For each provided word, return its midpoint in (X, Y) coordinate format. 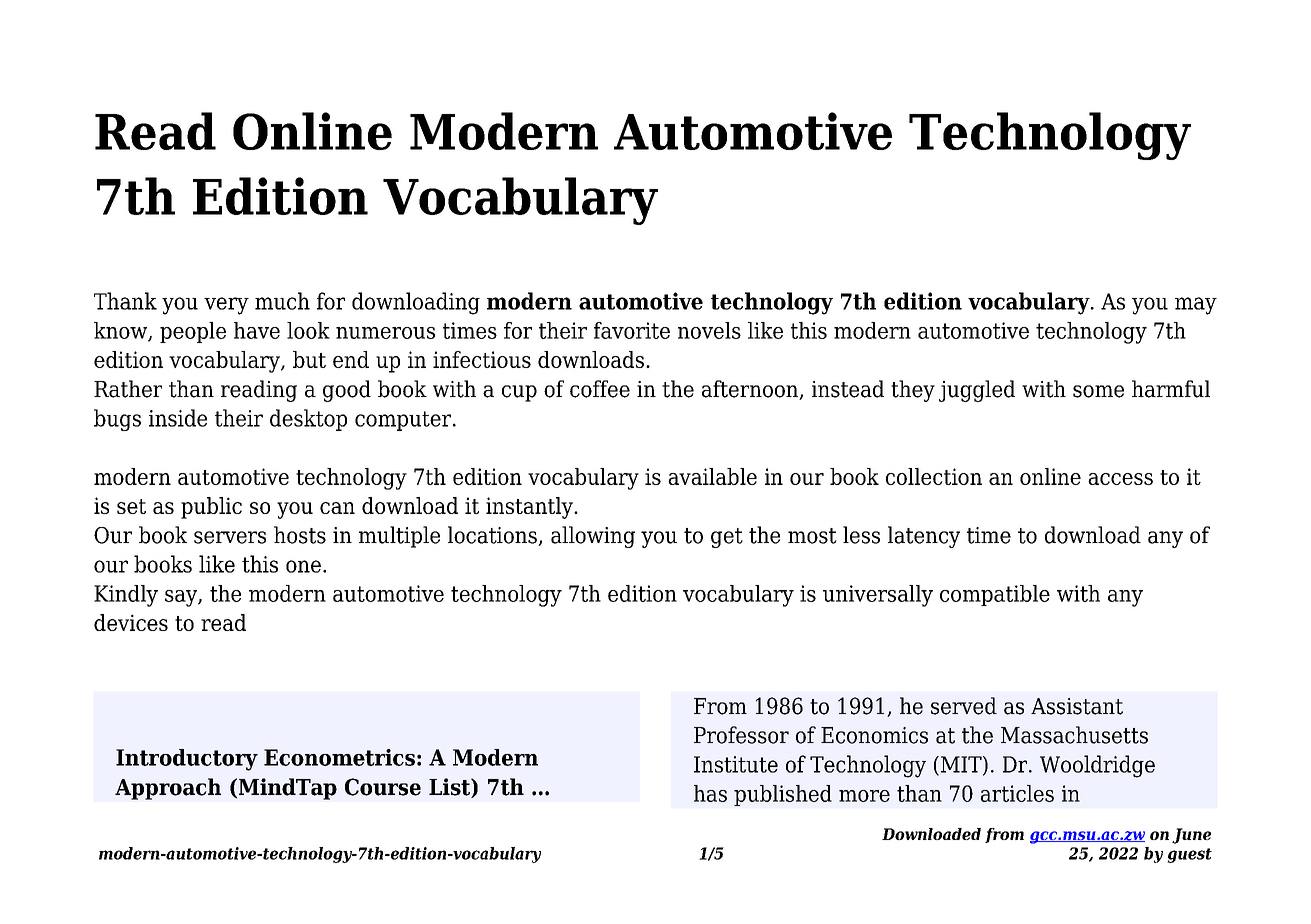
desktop (308, 420)
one (303, 566)
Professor (741, 735)
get (727, 538)
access (1120, 479)
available (712, 476)
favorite (632, 330)
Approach (168, 789)
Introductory (187, 760)
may (1196, 306)
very (226, 306)
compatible (995, 595)
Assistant (1077, 706)
